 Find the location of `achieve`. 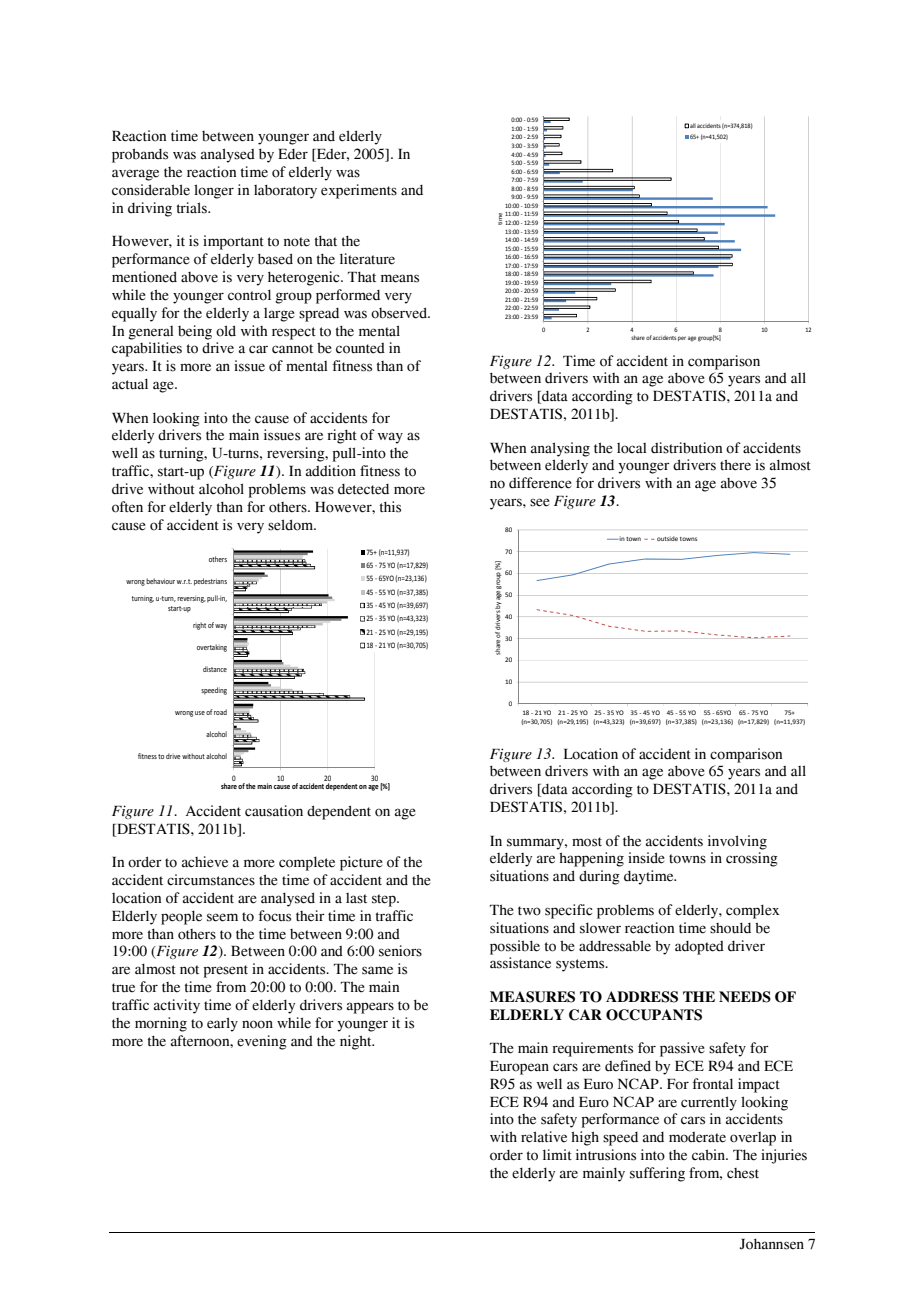

achieve is located at coordinates (205, 862).
